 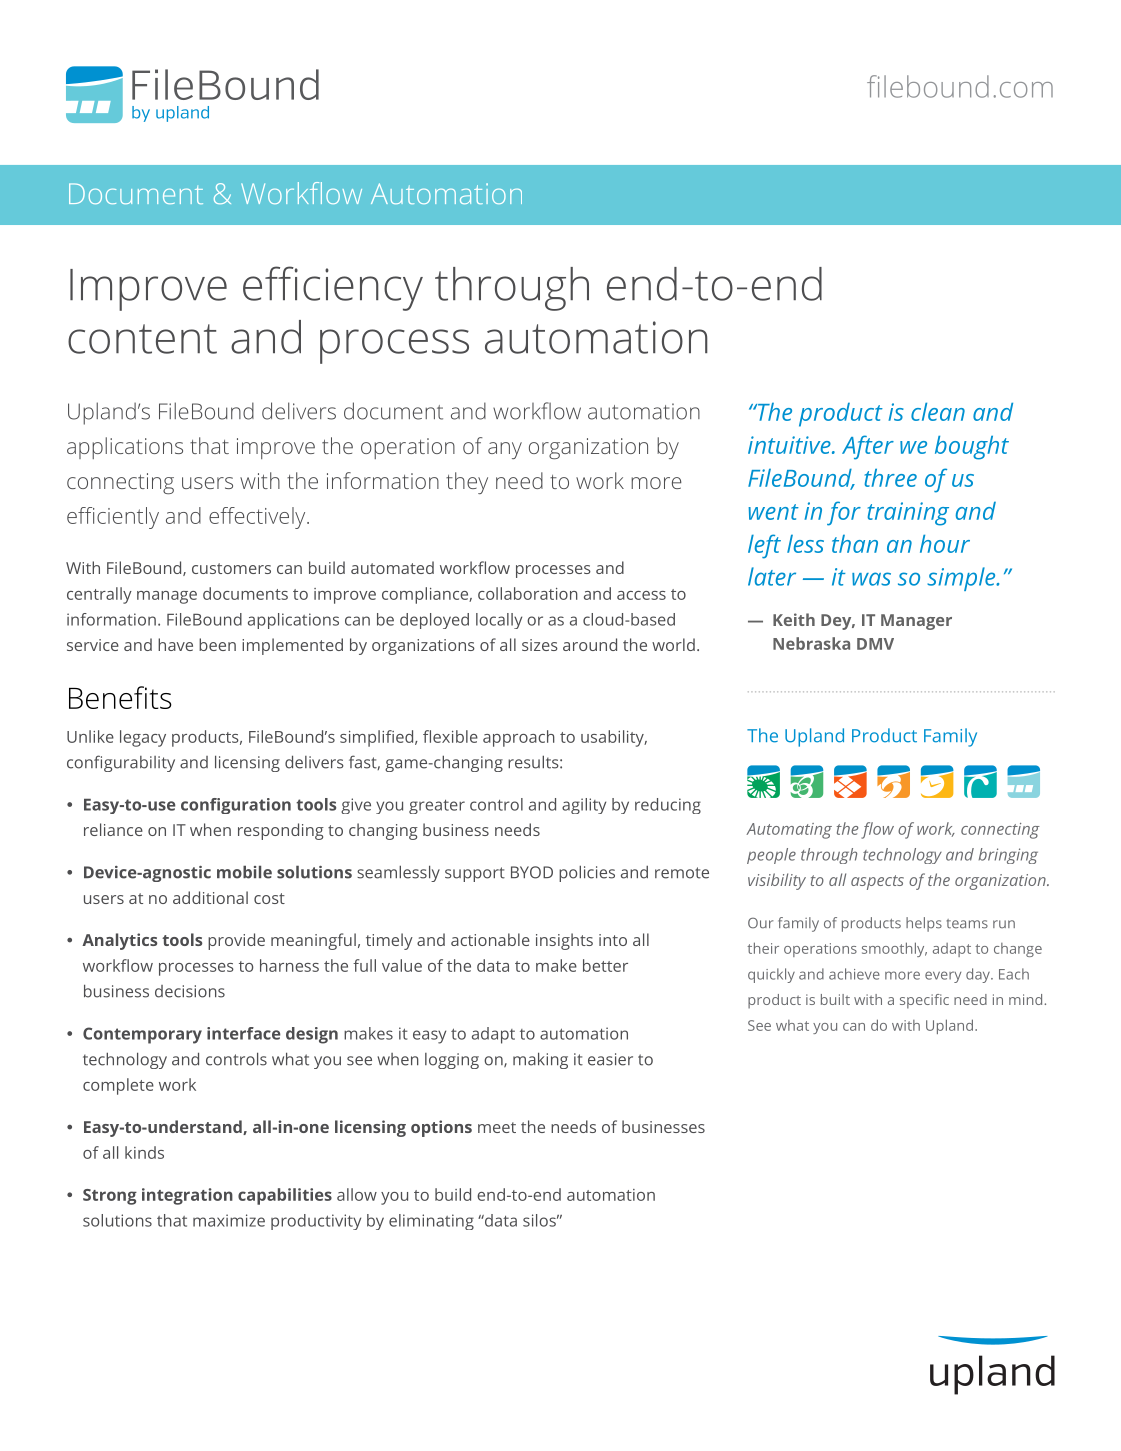 I want to click on clean, so click(x=938, y=412).
